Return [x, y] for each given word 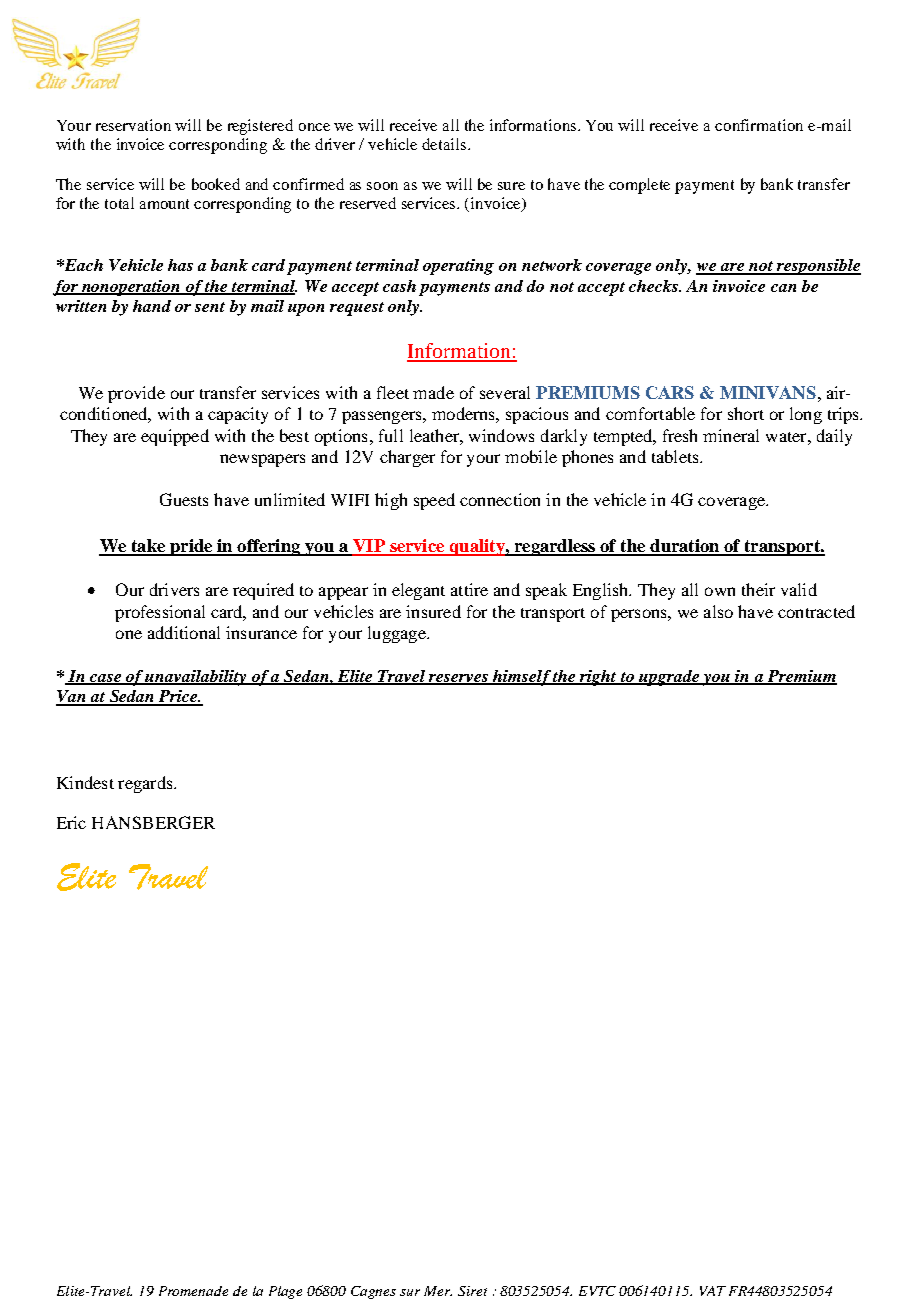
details [445, 144]
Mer [438, 1291]
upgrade [669, 678]
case [106, 679]
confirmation [759, 125]
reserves [459, 679]
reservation [133, 125]
